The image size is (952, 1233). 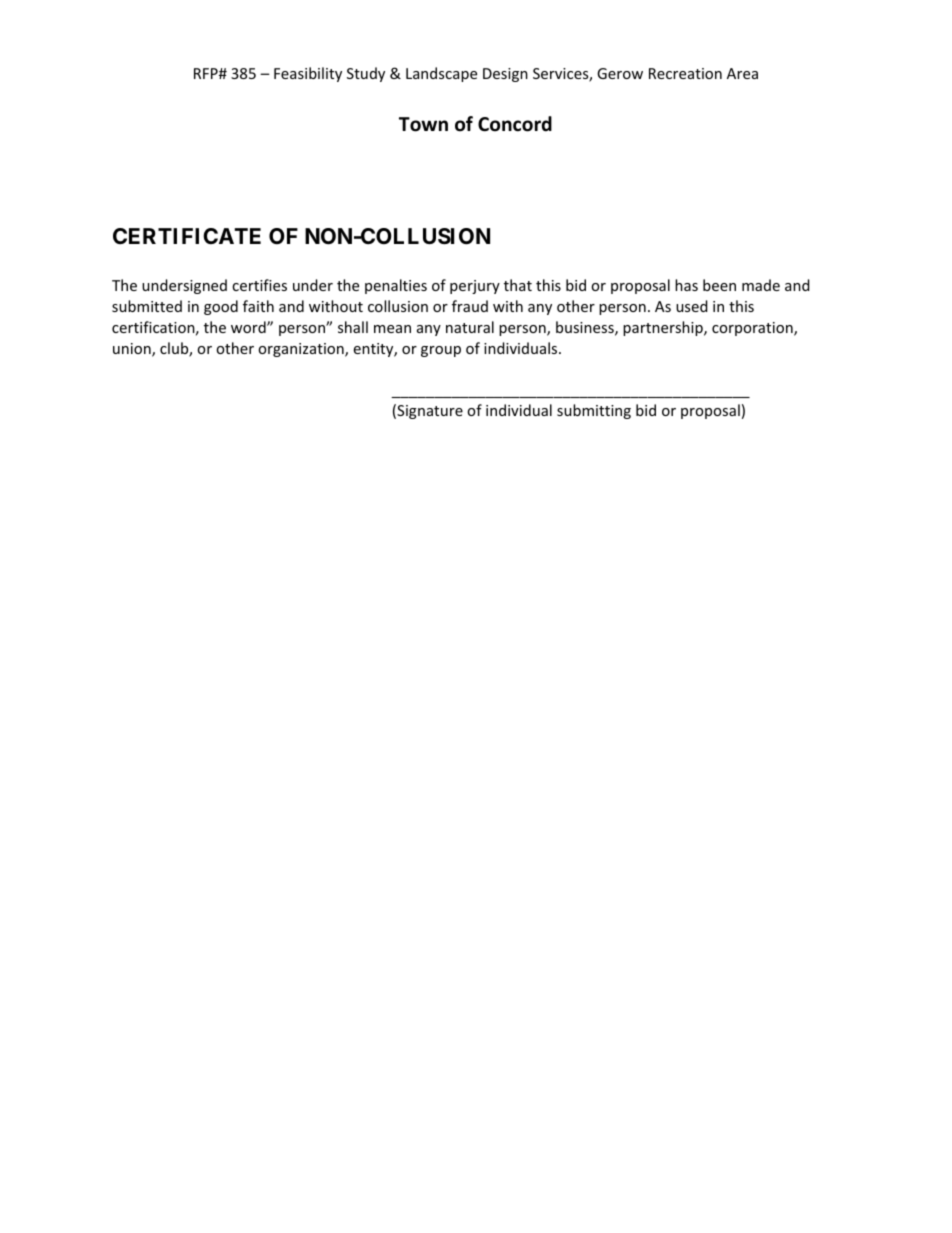 What do you see at coordinates (742, 73) in the screenshot?
I see `Area` at bounding box center [742, 73].
